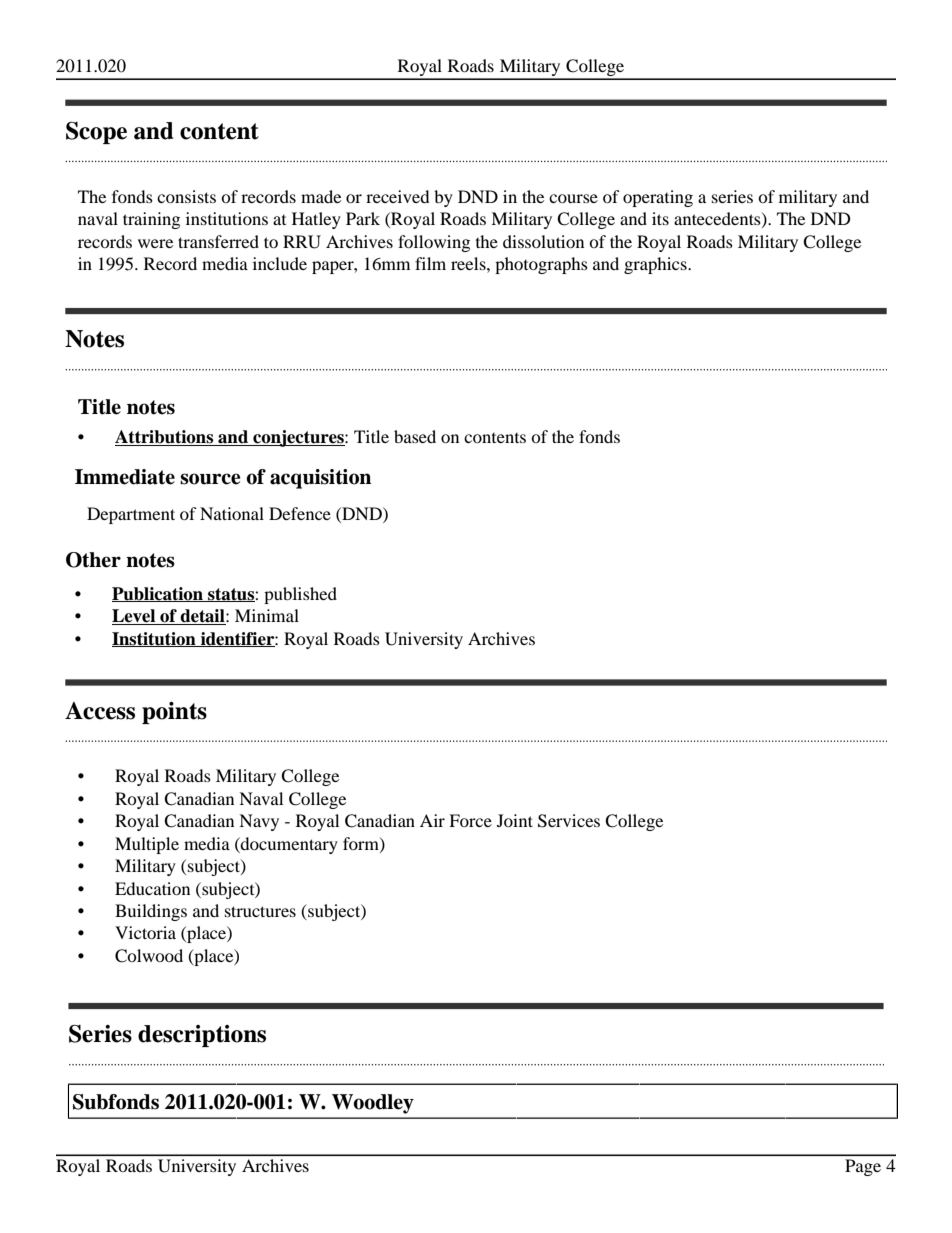  Describe the element at coordinates (656, 265) in the page. I see `graphics` at that location.
